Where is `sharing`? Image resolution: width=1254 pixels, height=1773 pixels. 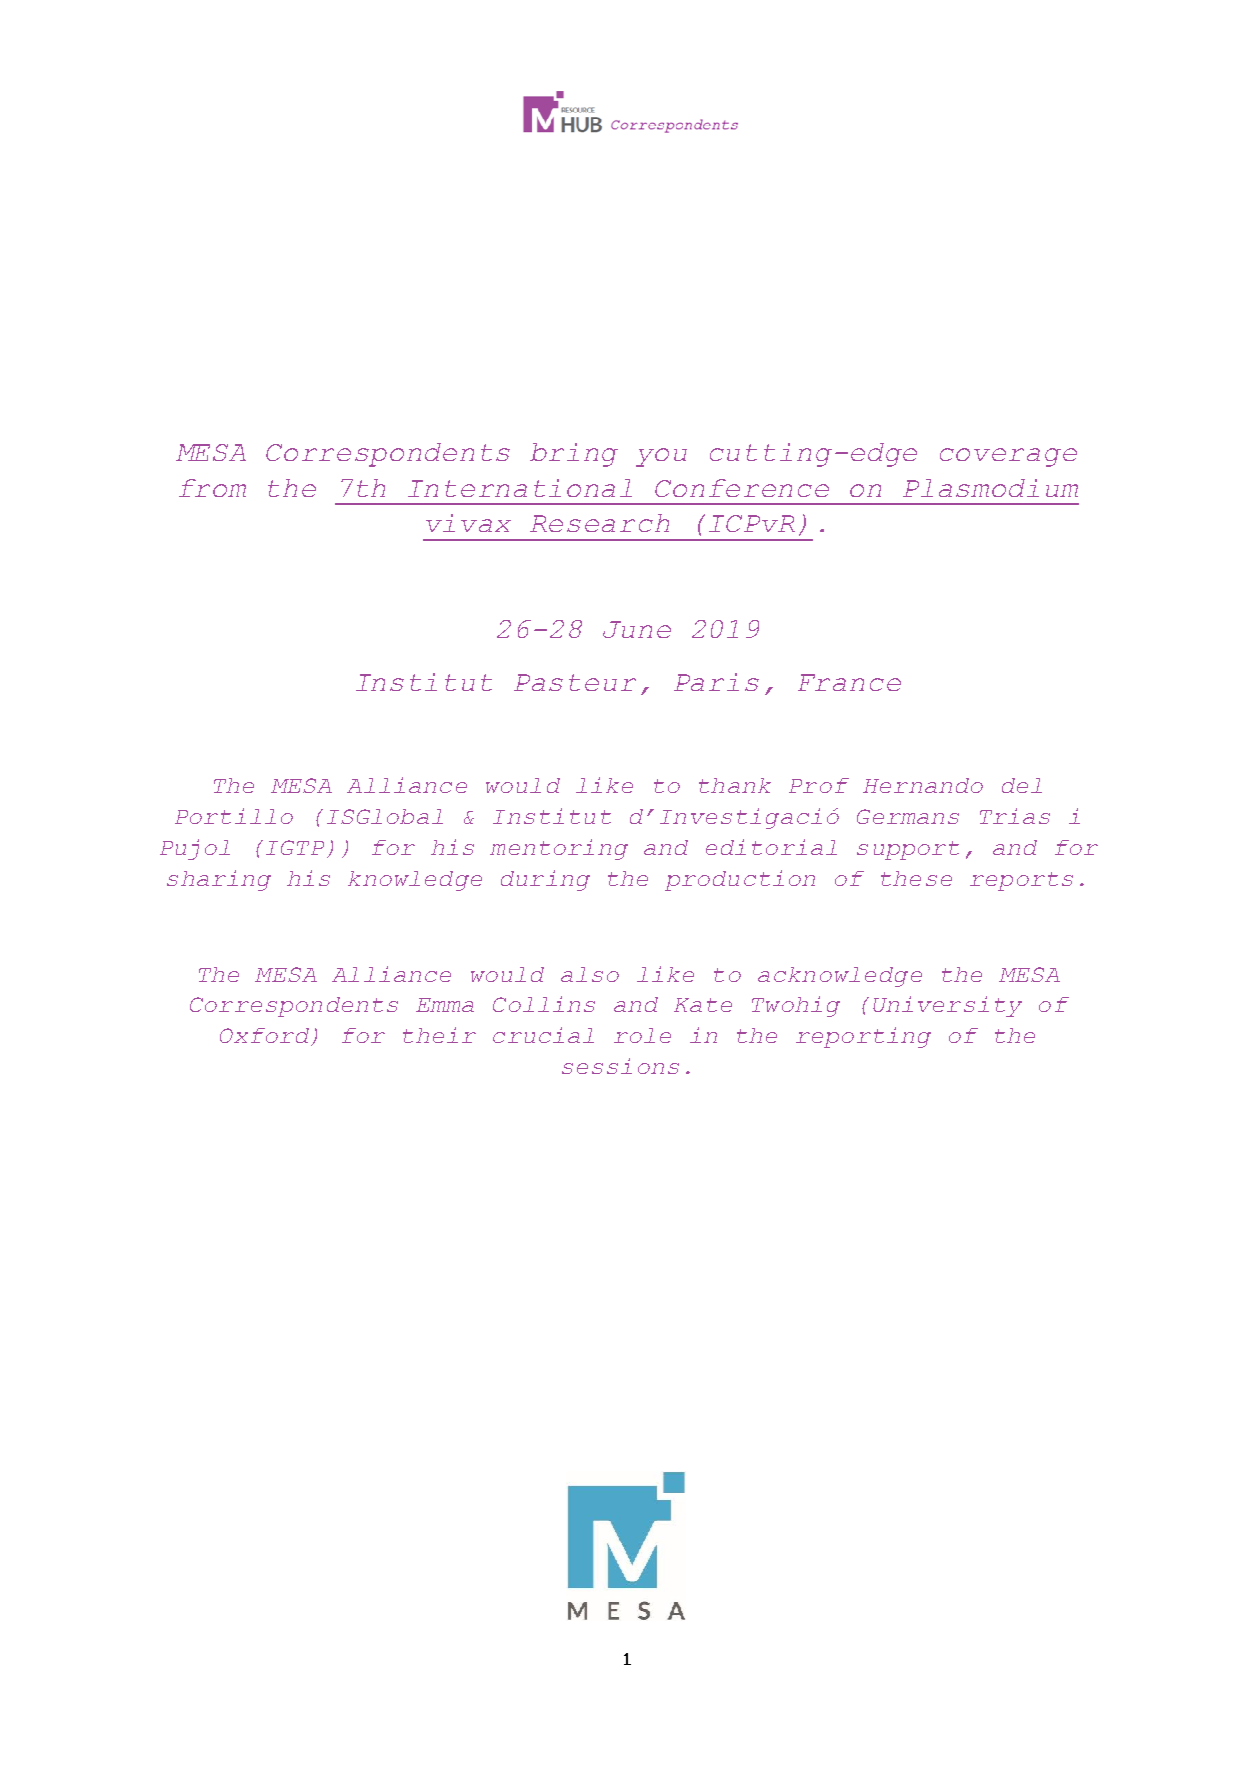
sharing is located at coordinates (219, 880).
